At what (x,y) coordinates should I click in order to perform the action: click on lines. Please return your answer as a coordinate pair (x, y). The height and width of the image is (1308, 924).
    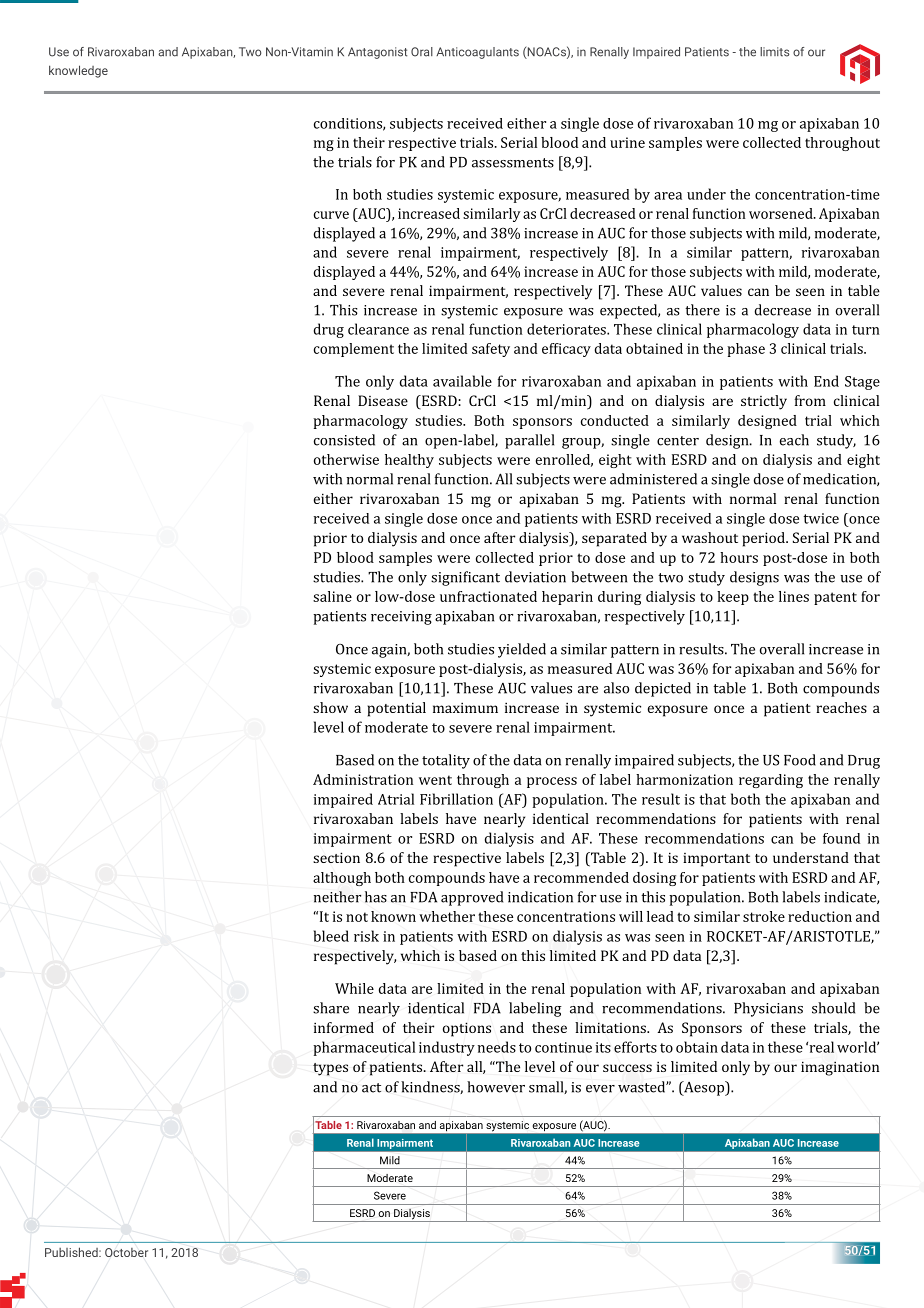
    Looking at the image, I should click on (794, 596).
